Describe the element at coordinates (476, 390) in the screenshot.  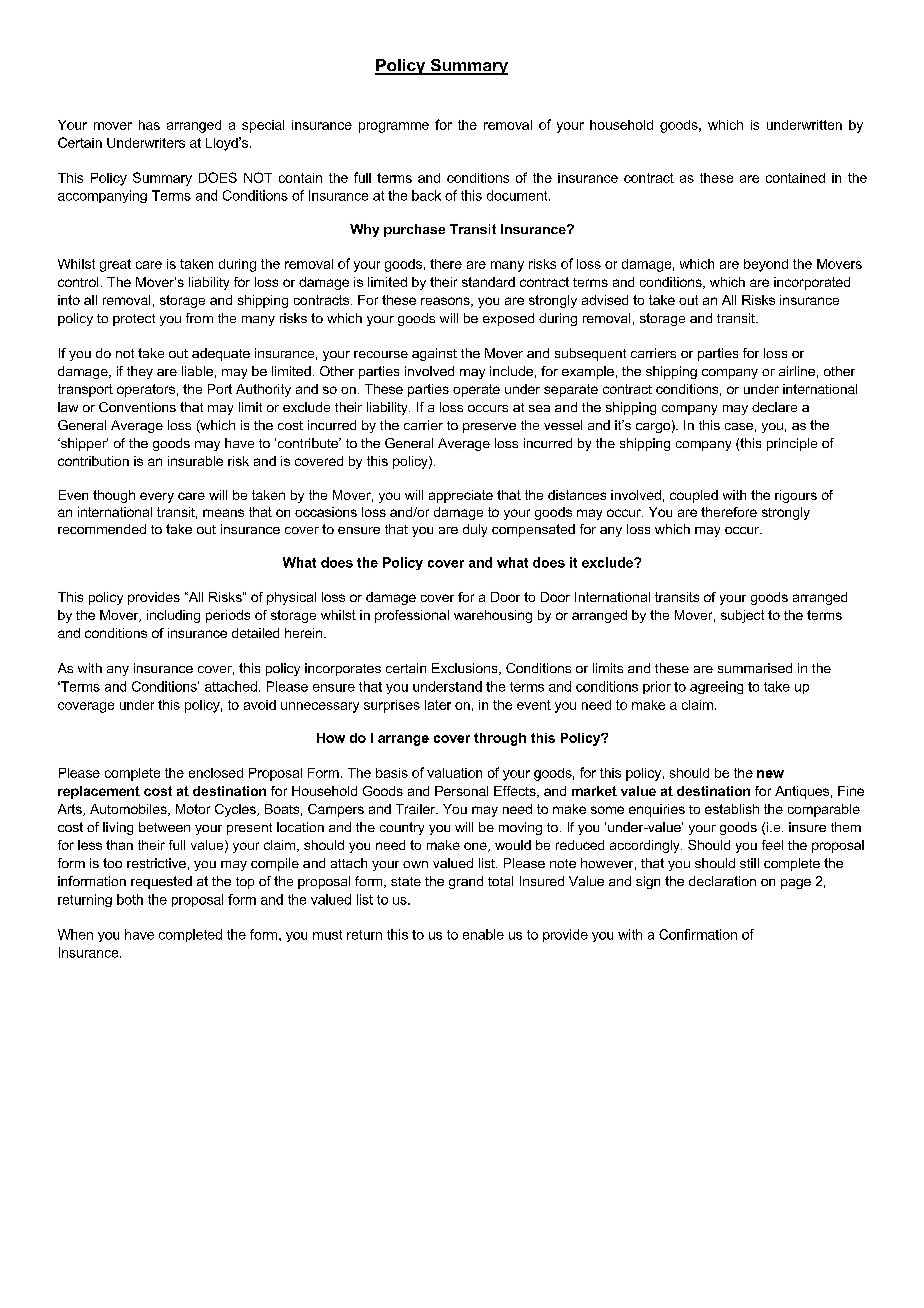
I see `operate` at that location.
